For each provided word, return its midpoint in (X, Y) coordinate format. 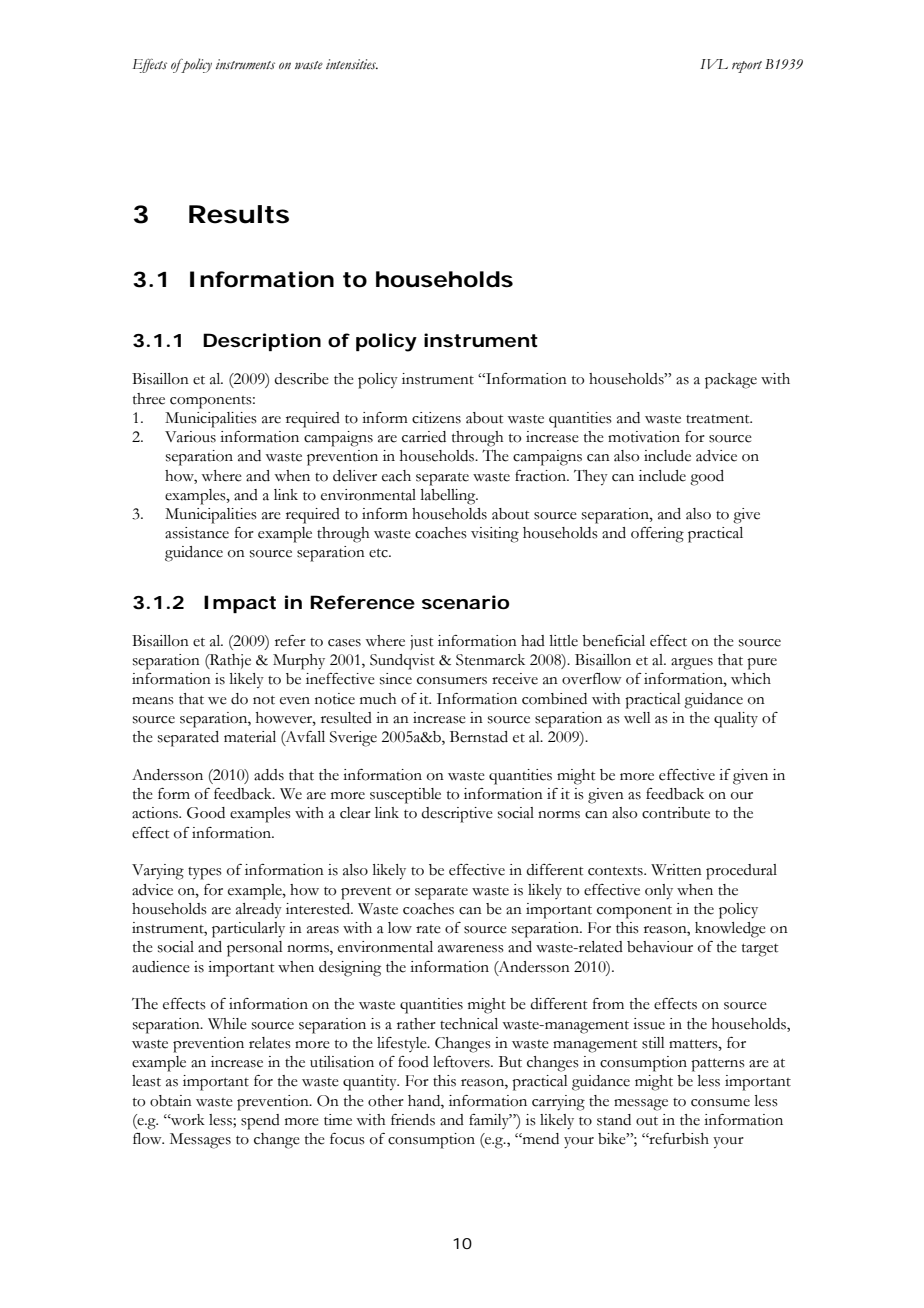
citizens (436, 418)
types (205, 873)
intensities (352, 64)
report (747, 67)
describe (301, 379)
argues (692, 664)
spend (260, 1122)
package (731, 381)
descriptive (457, 815)
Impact (240, 604)
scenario (465, 602)
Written (676, 870)
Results (239, 214)
